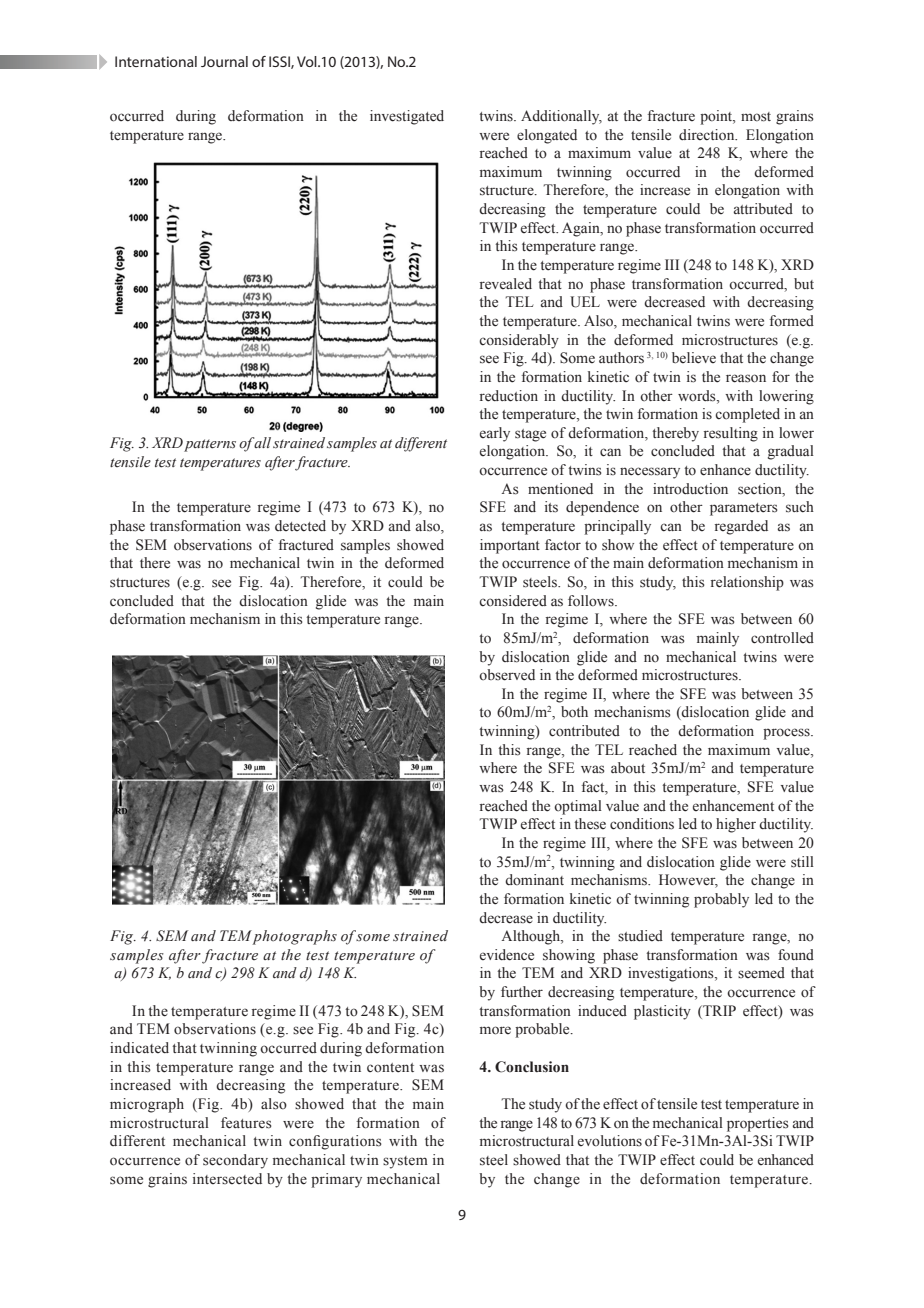 The height and width of the screenshot is (1308, 924). I want to click on controlled, so click(782, 638).
